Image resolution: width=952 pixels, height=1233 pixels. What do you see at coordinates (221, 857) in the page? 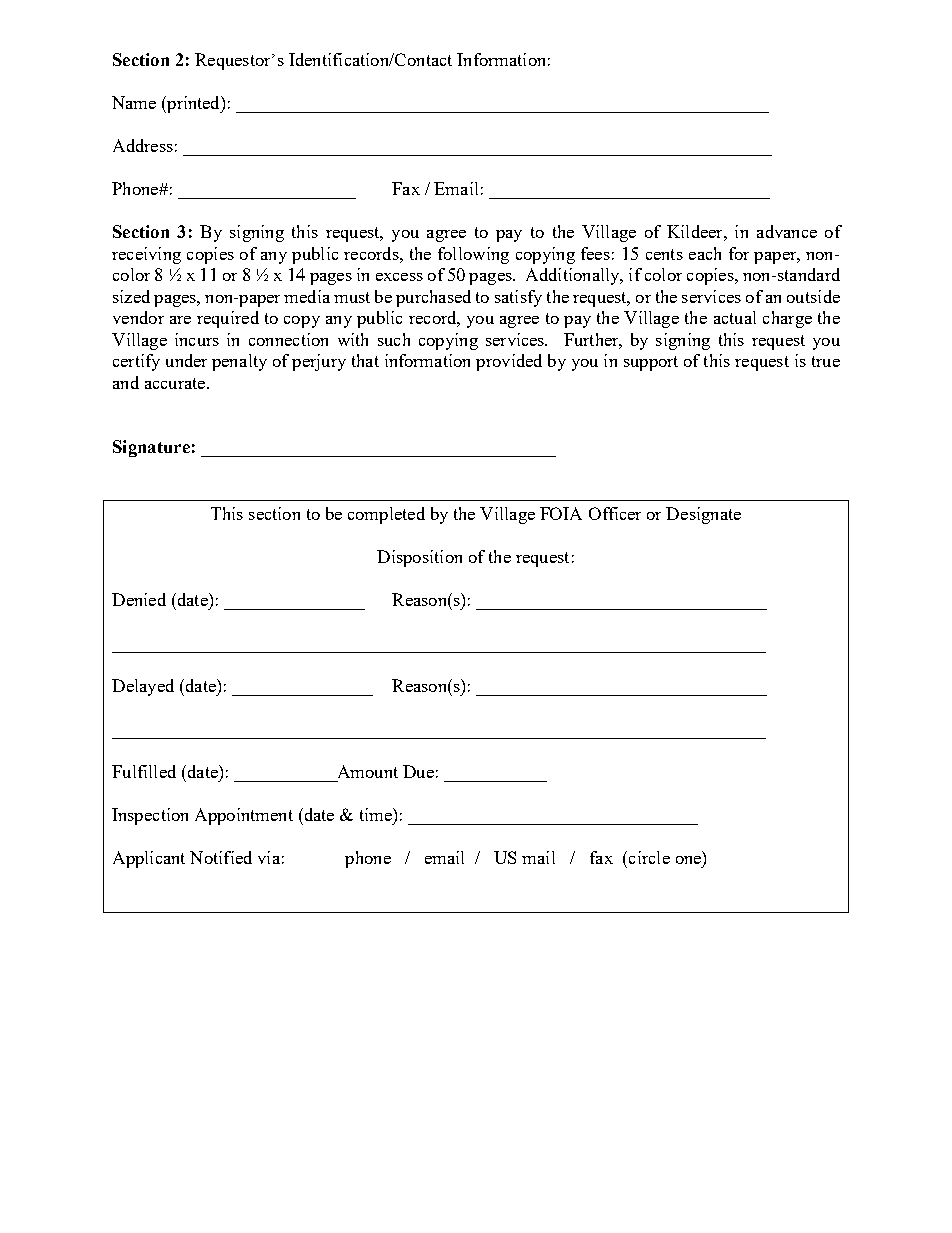
I see `Notified` at bounding box center [221, 857].
